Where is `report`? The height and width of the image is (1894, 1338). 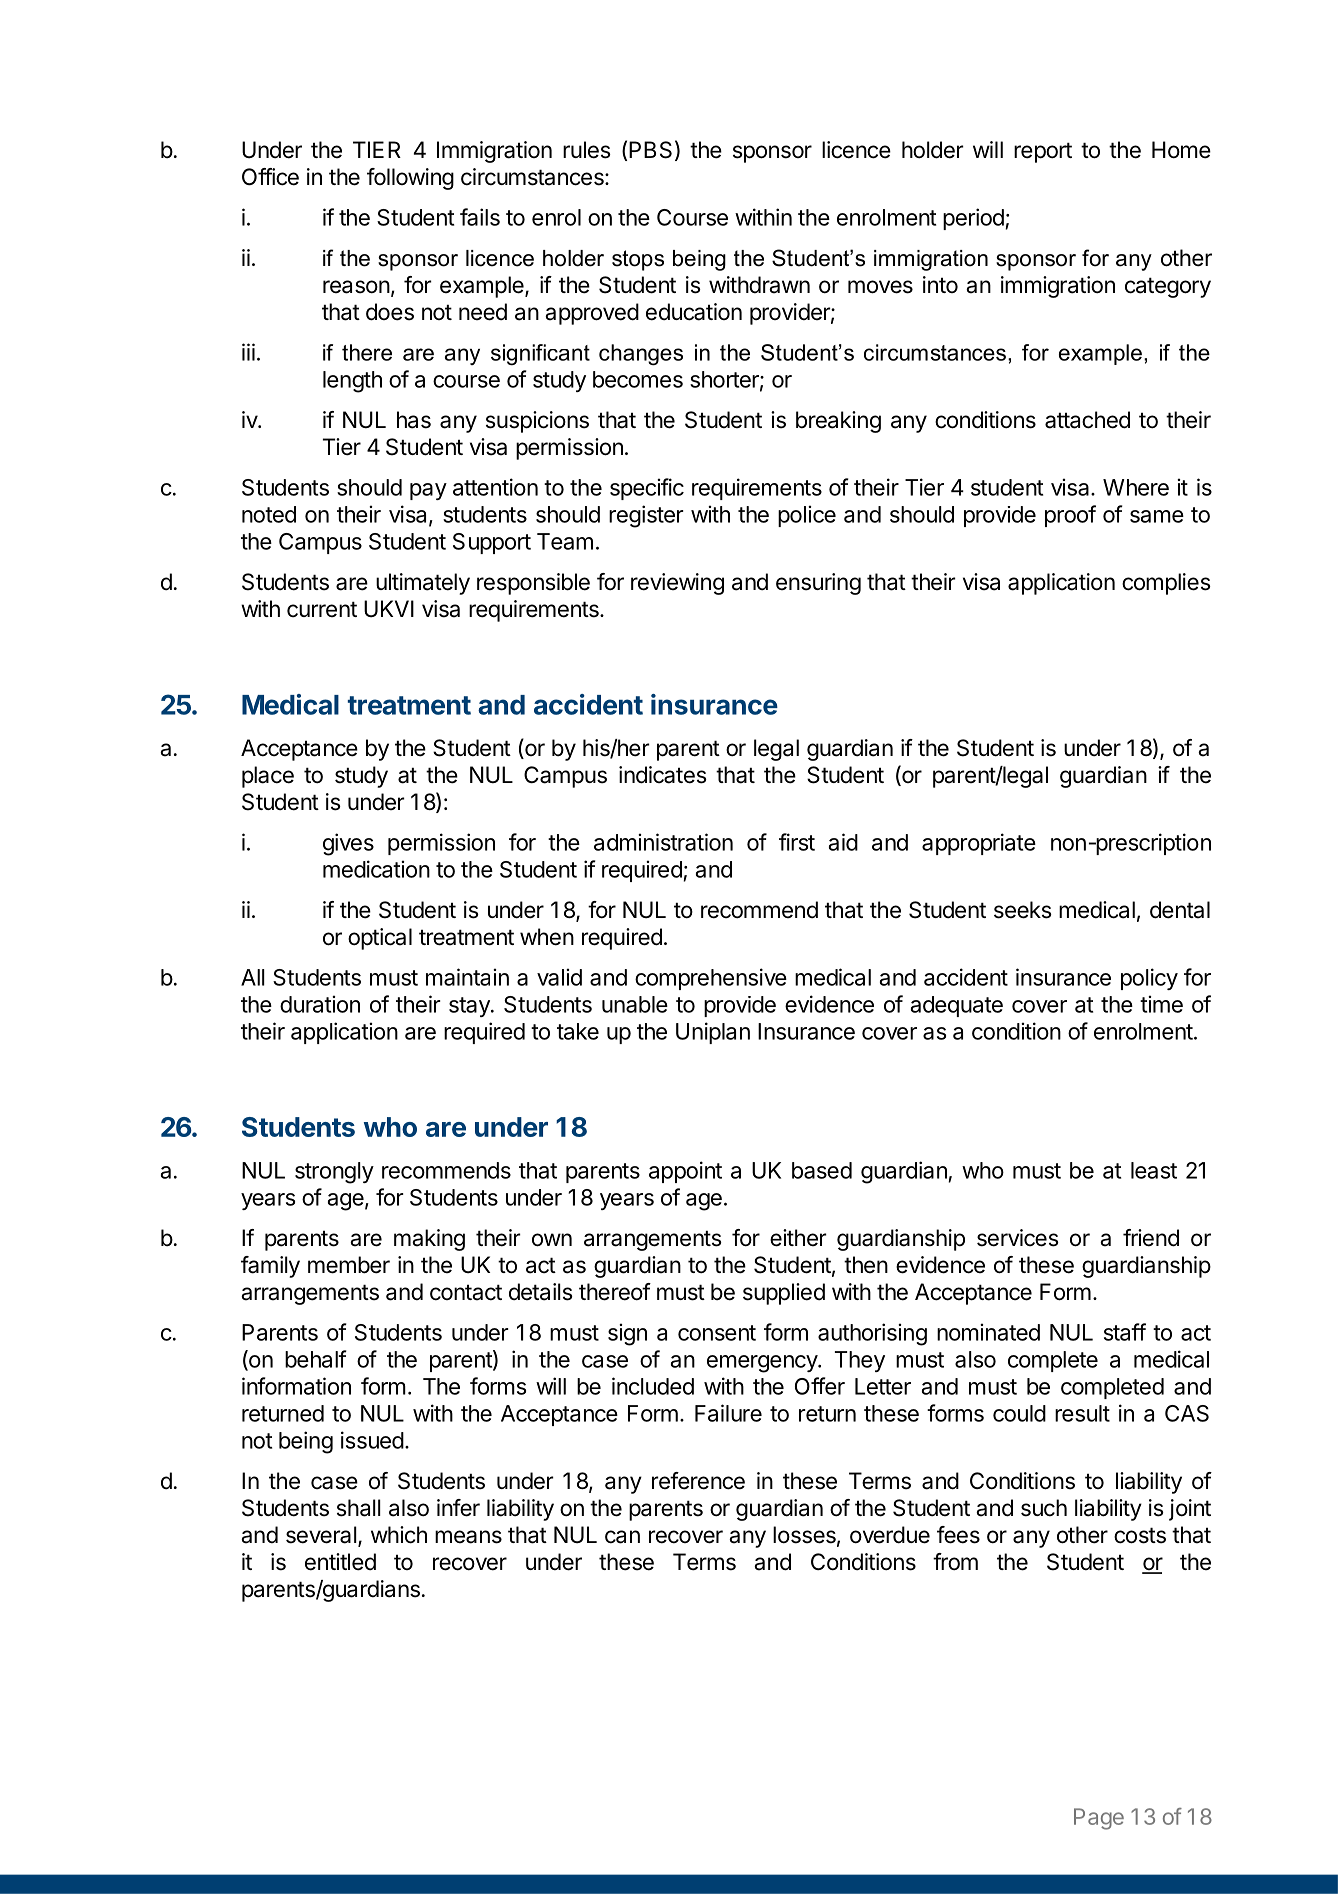 report is located at coordinates (1043, 152).
